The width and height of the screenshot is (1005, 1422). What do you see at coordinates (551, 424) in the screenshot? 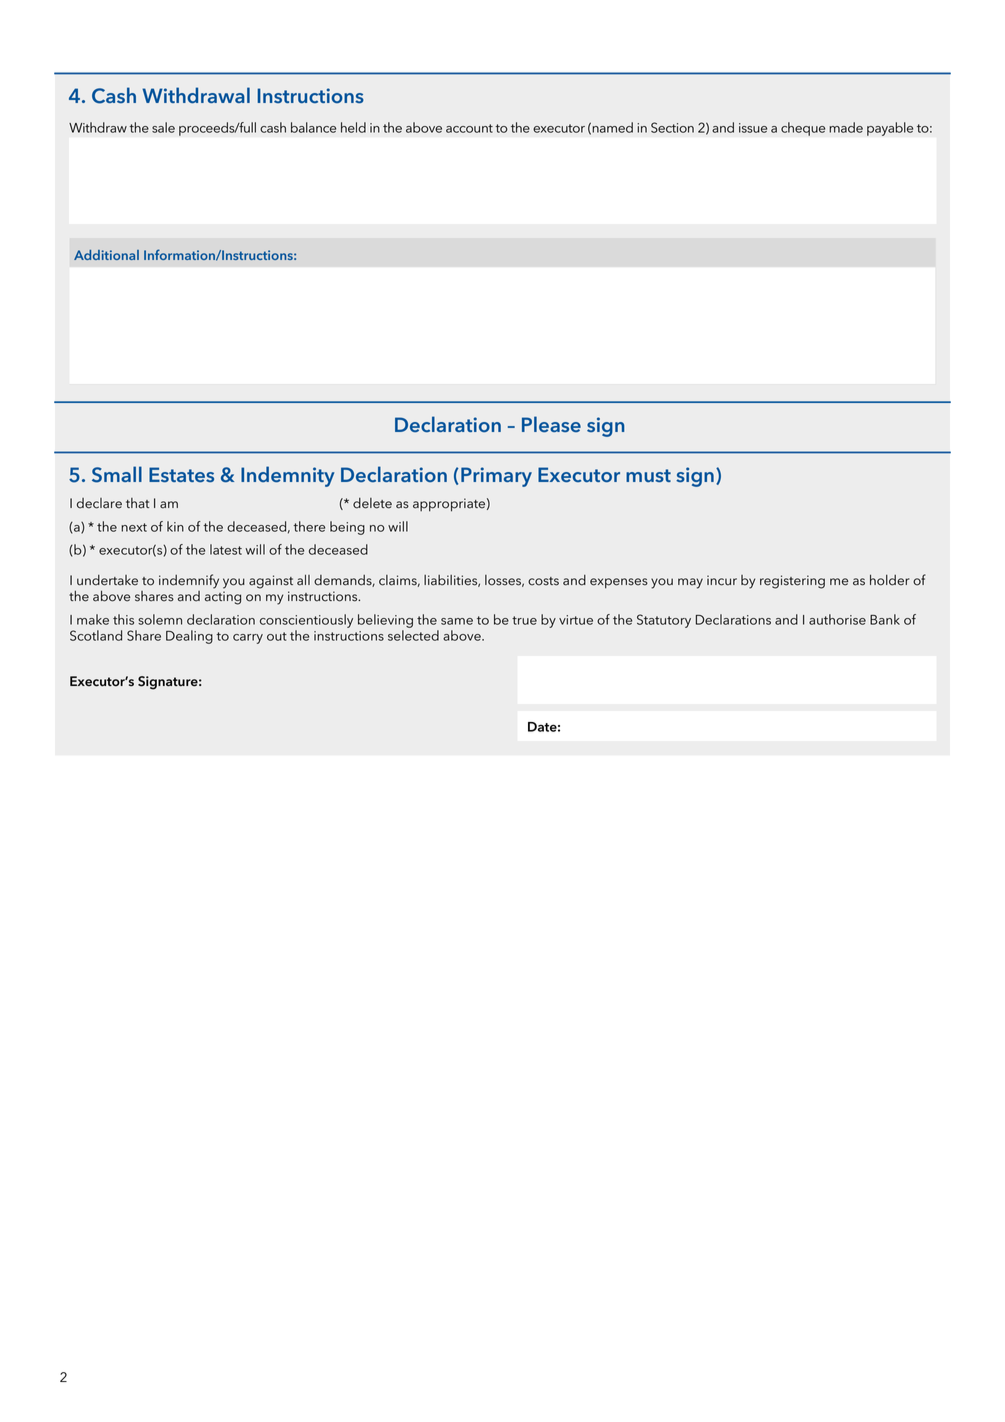
I see `Please` at bounding box center [551, 424].
